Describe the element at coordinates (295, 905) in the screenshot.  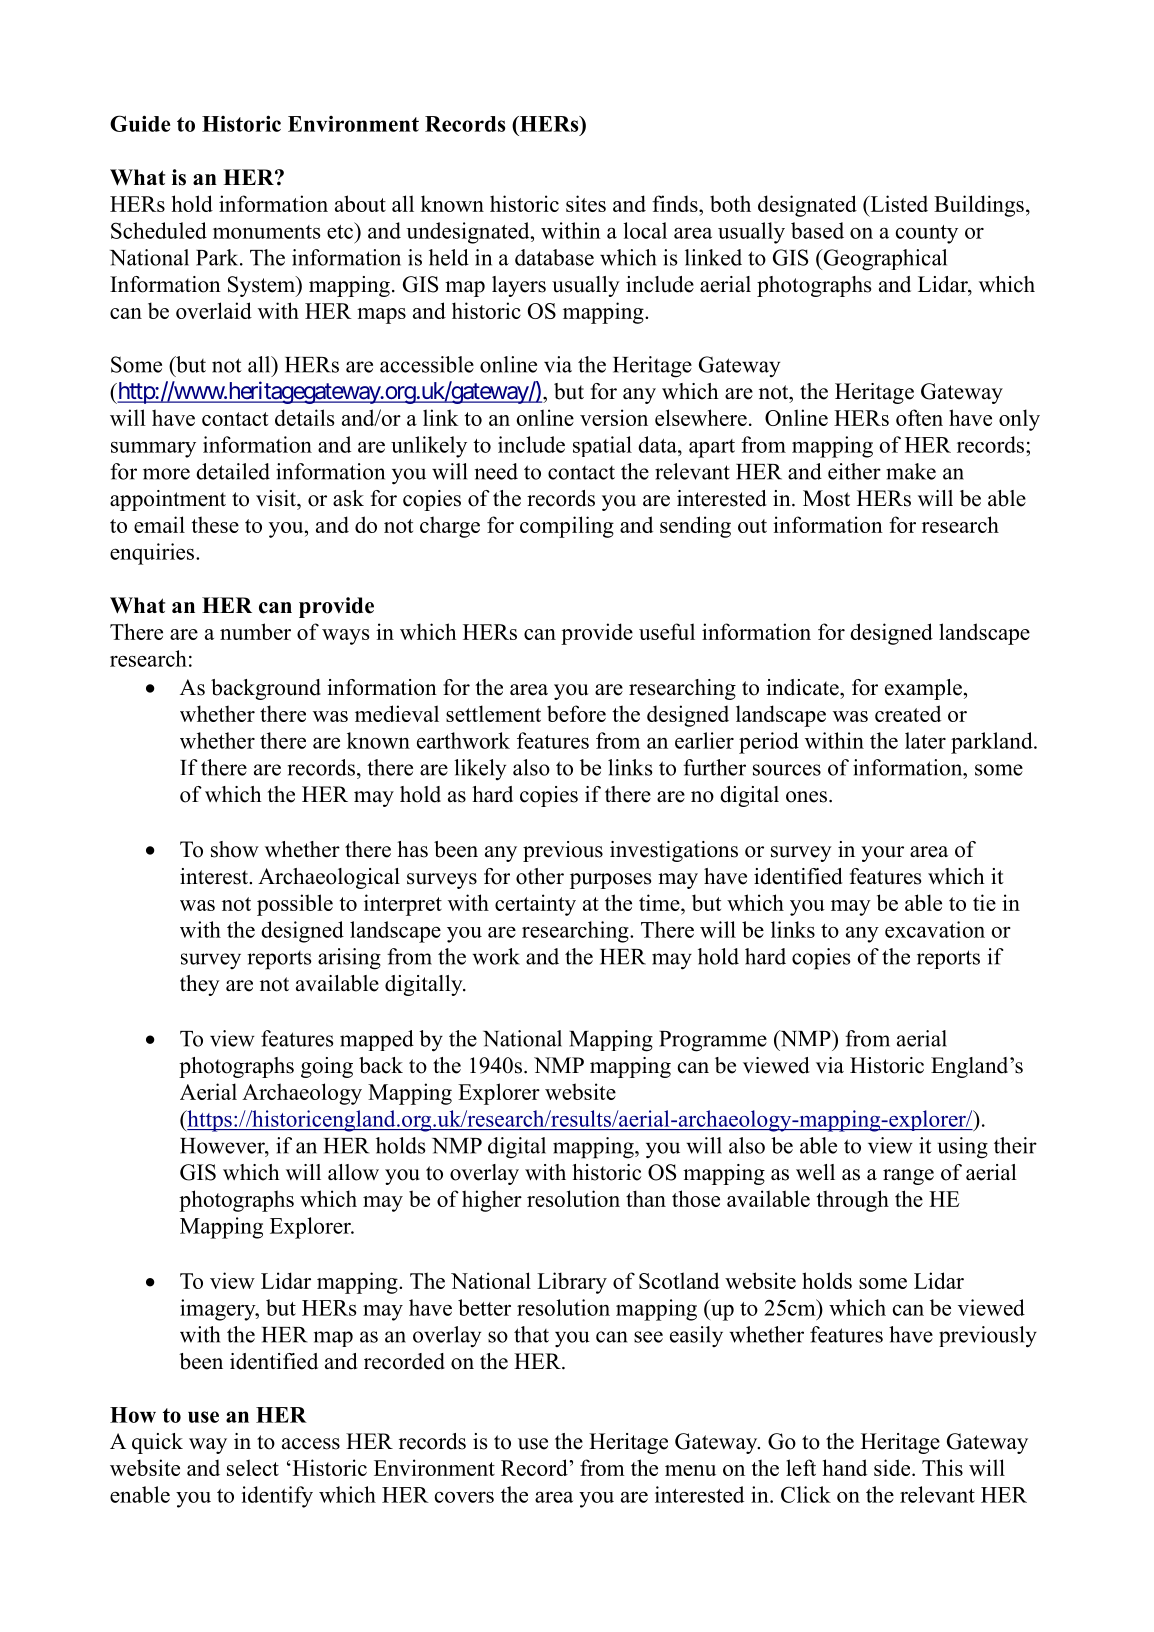
I see `possible` at that location.
